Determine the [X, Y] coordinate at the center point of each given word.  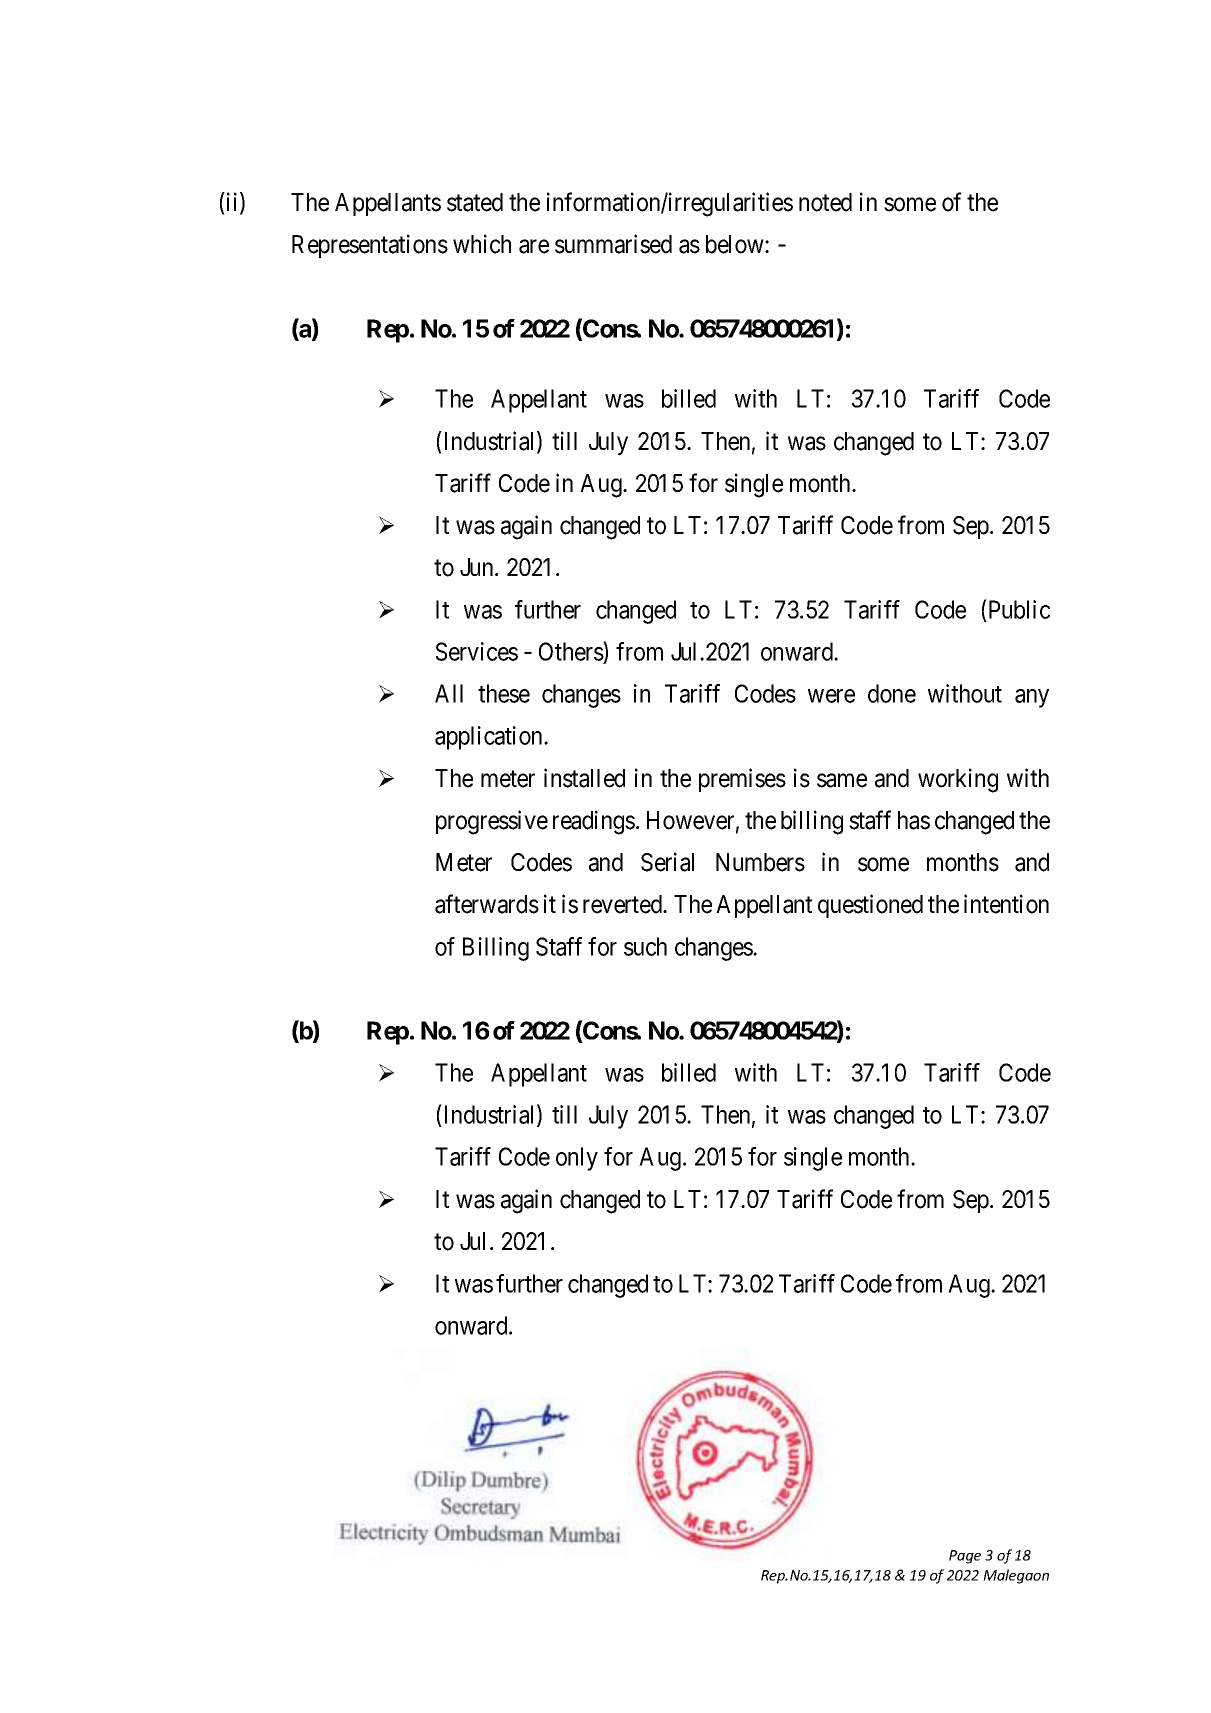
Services [477, 651]
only [577, 1159]
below [736, 244]
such [645, 946]
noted [825, 202]
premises [742, 780]
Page [965, 1557]
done [892, 693]
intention [1006, 904]
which [482, 244]
